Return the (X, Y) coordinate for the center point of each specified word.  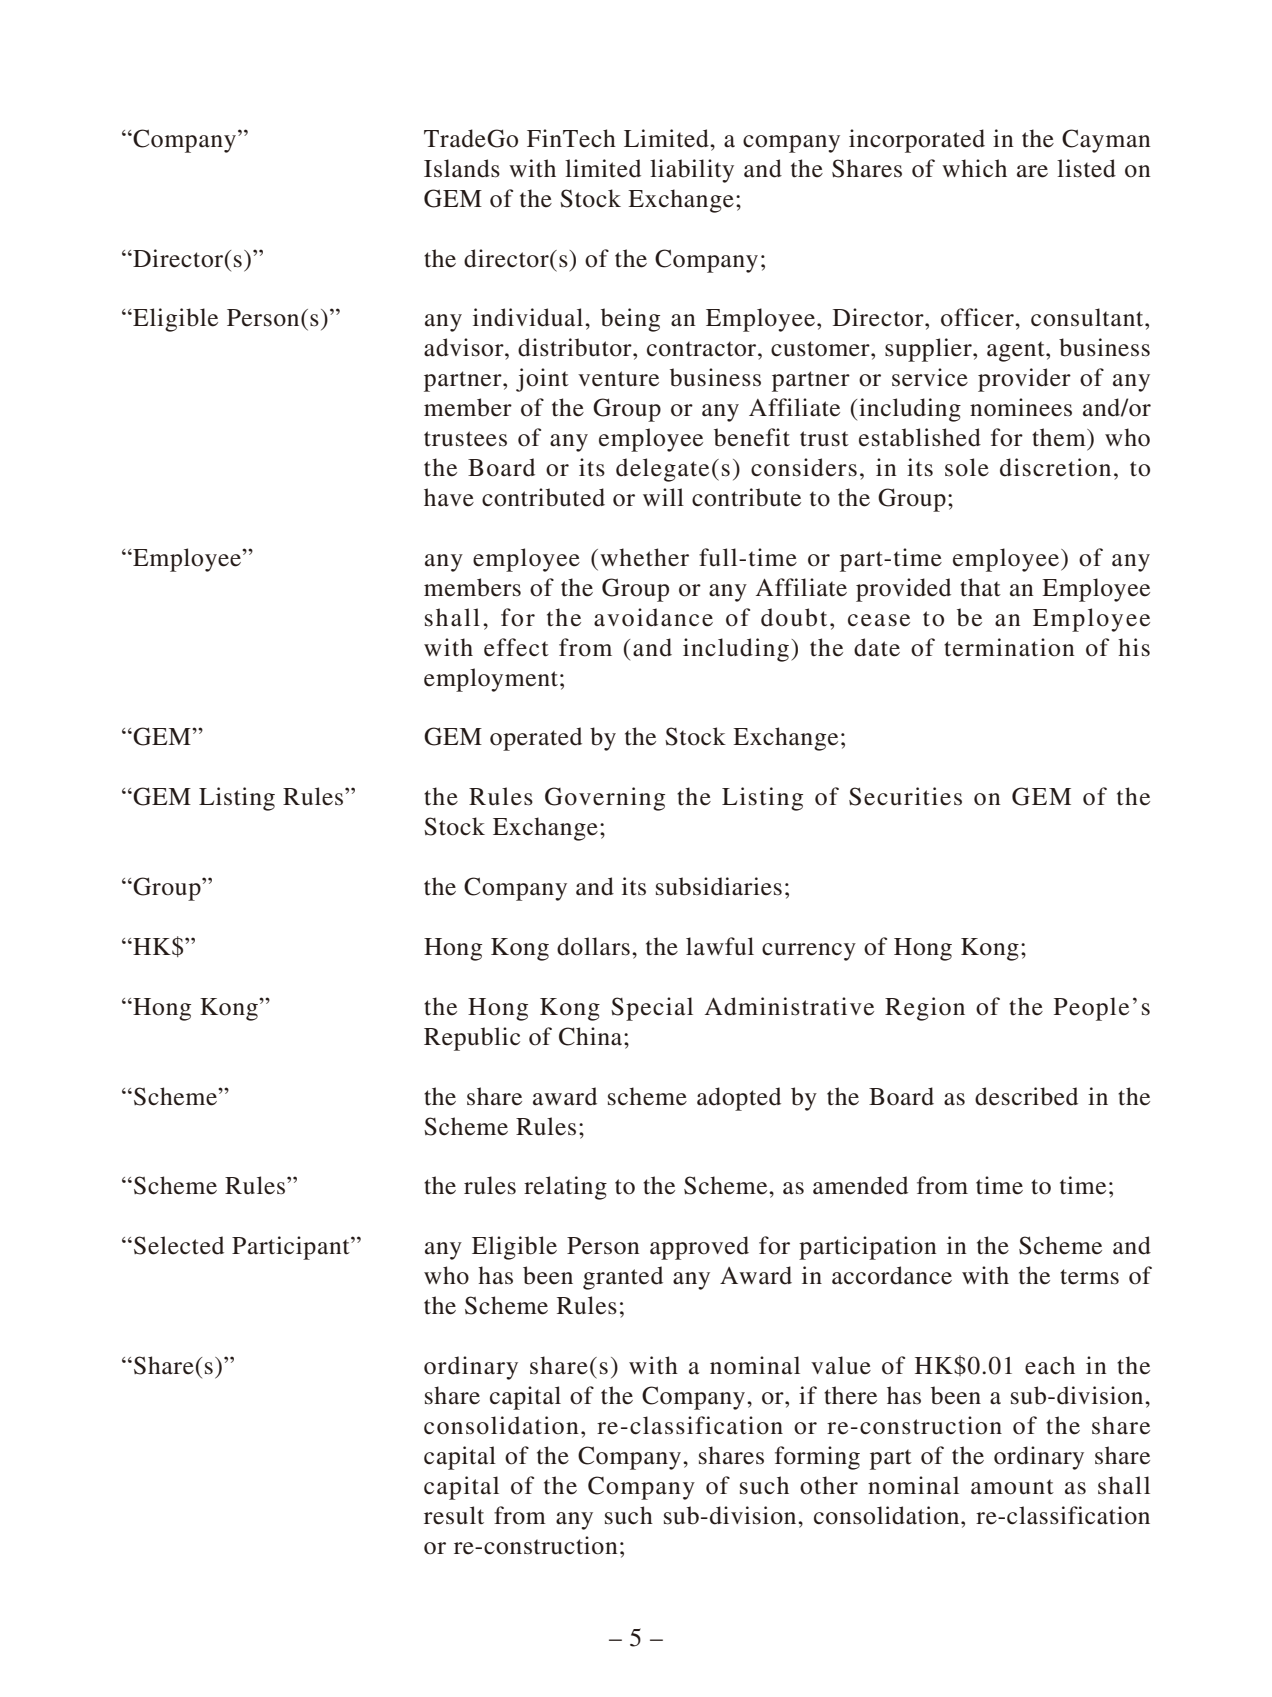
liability (692, 171)
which (974, 168)
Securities (905, 796)
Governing (605, 799)
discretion (1055, 467)
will (663, 497)
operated (536, 739)
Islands (462, 168)
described (1026, 1096)
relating (565, 1188)
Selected (179, 1245)
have (449, 497)
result (454, 1515)
